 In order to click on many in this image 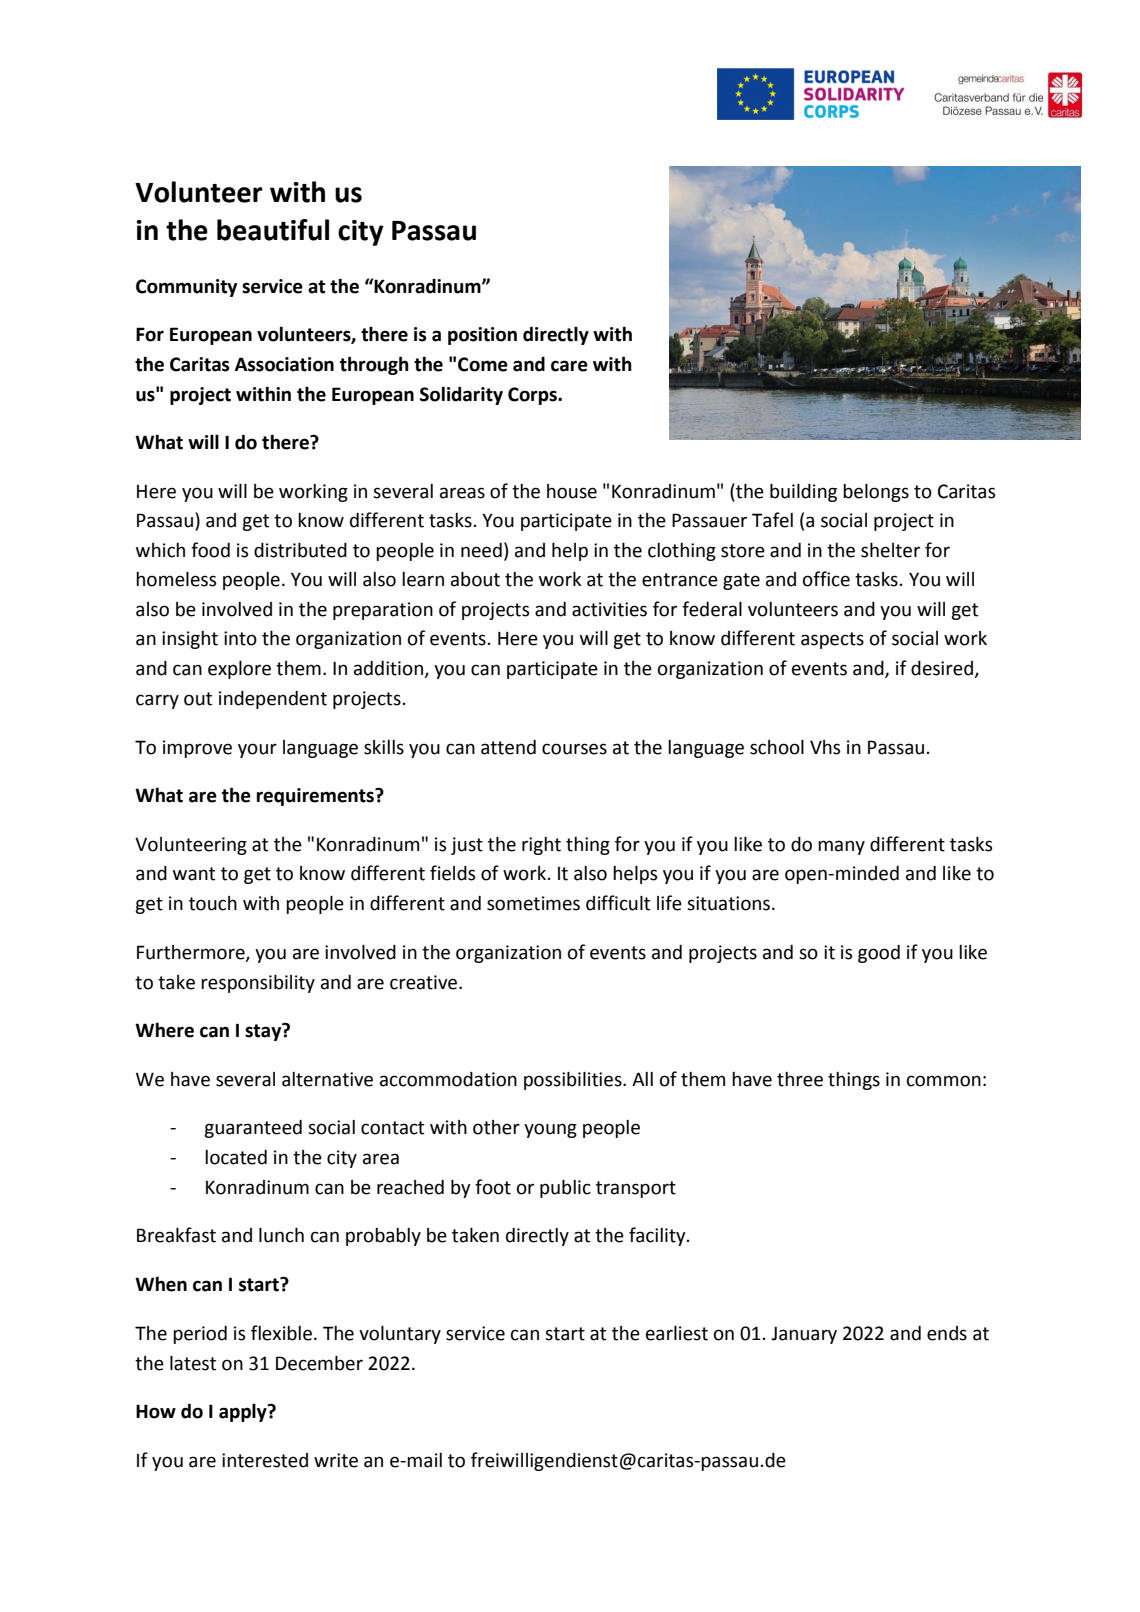, I will do `click(841, 847)`.
